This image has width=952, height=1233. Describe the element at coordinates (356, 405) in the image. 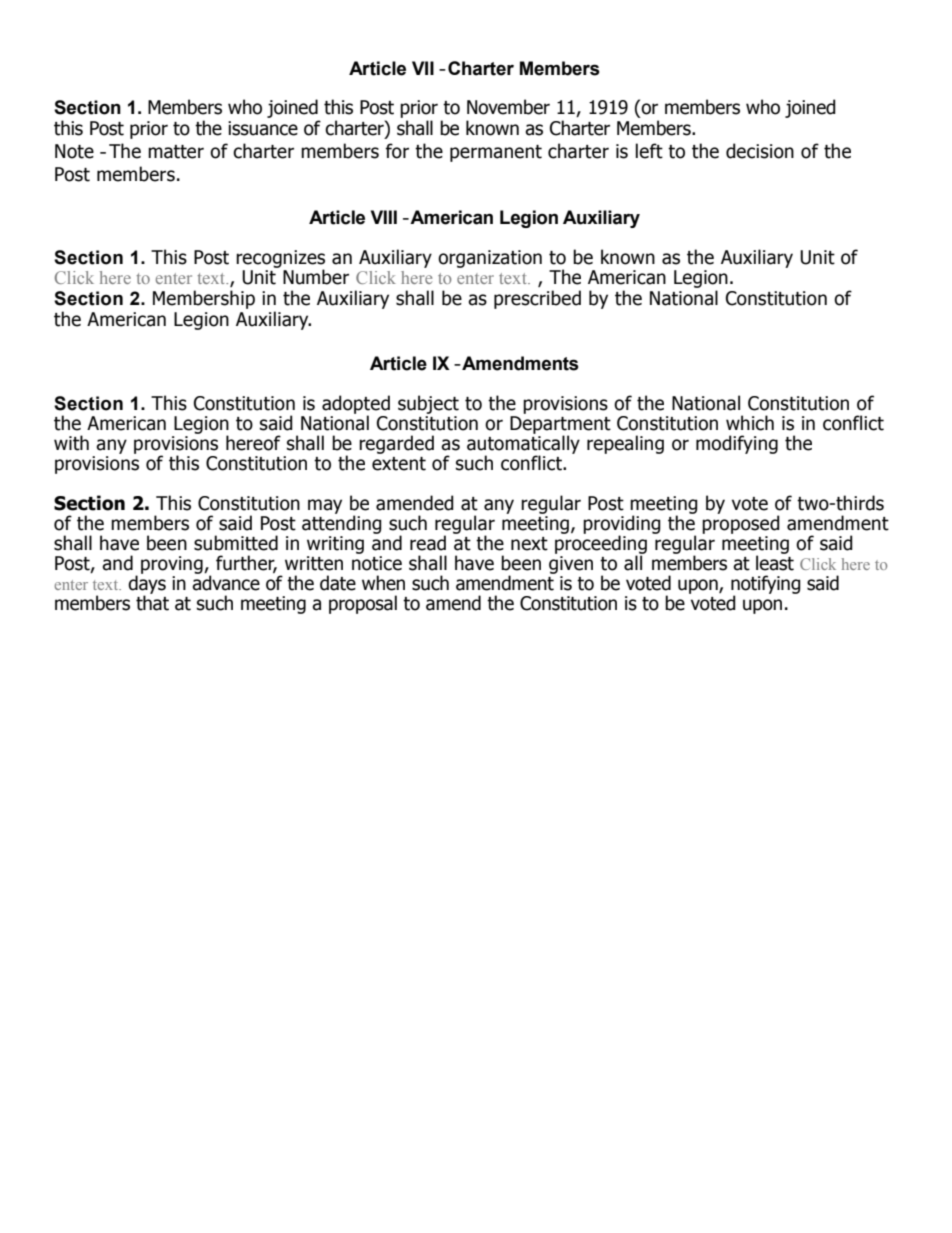

I see `adopted` at that location.
